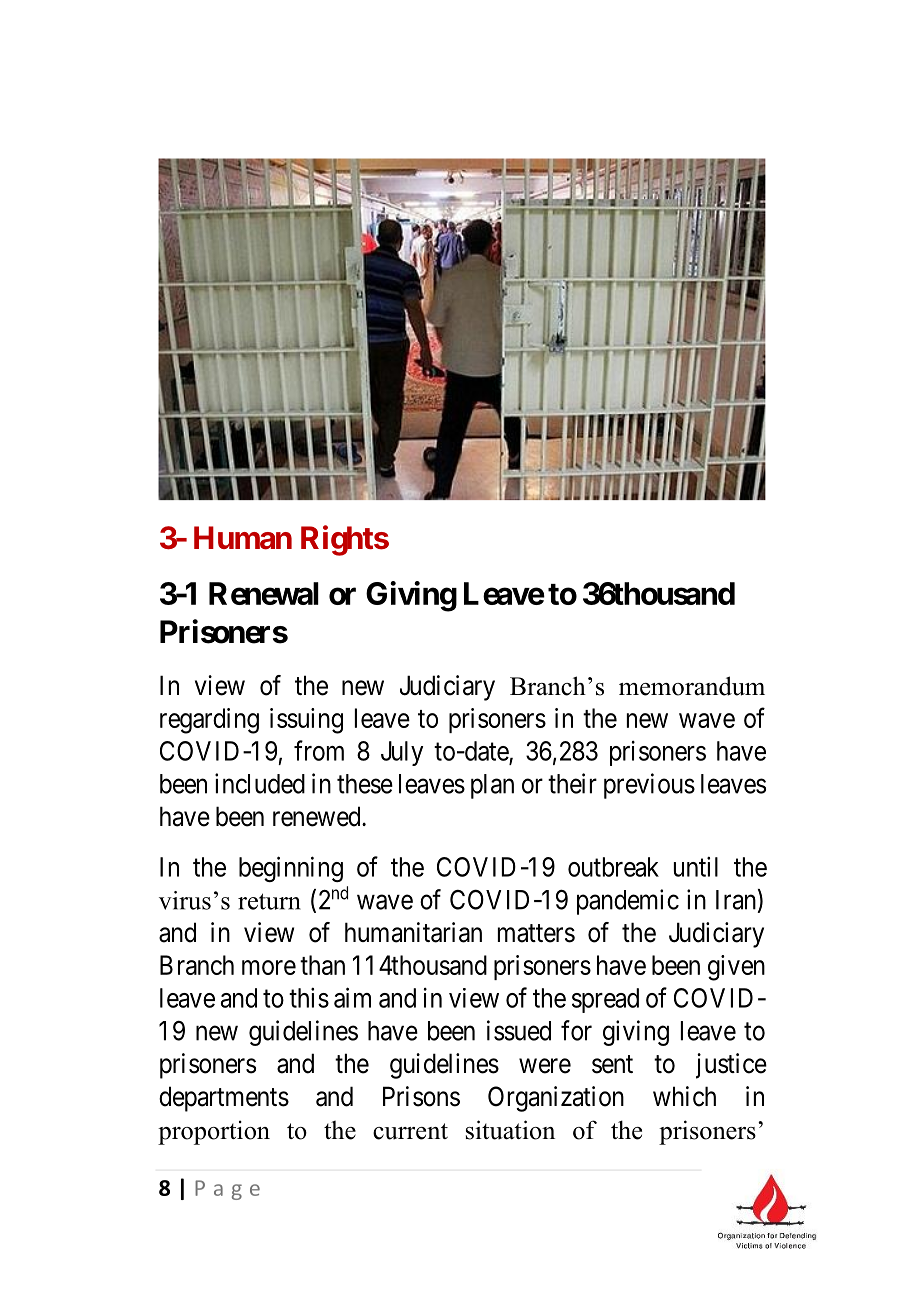 This screenshot has width=924, height=1311. I want to click on plan, so click(492, 786).
